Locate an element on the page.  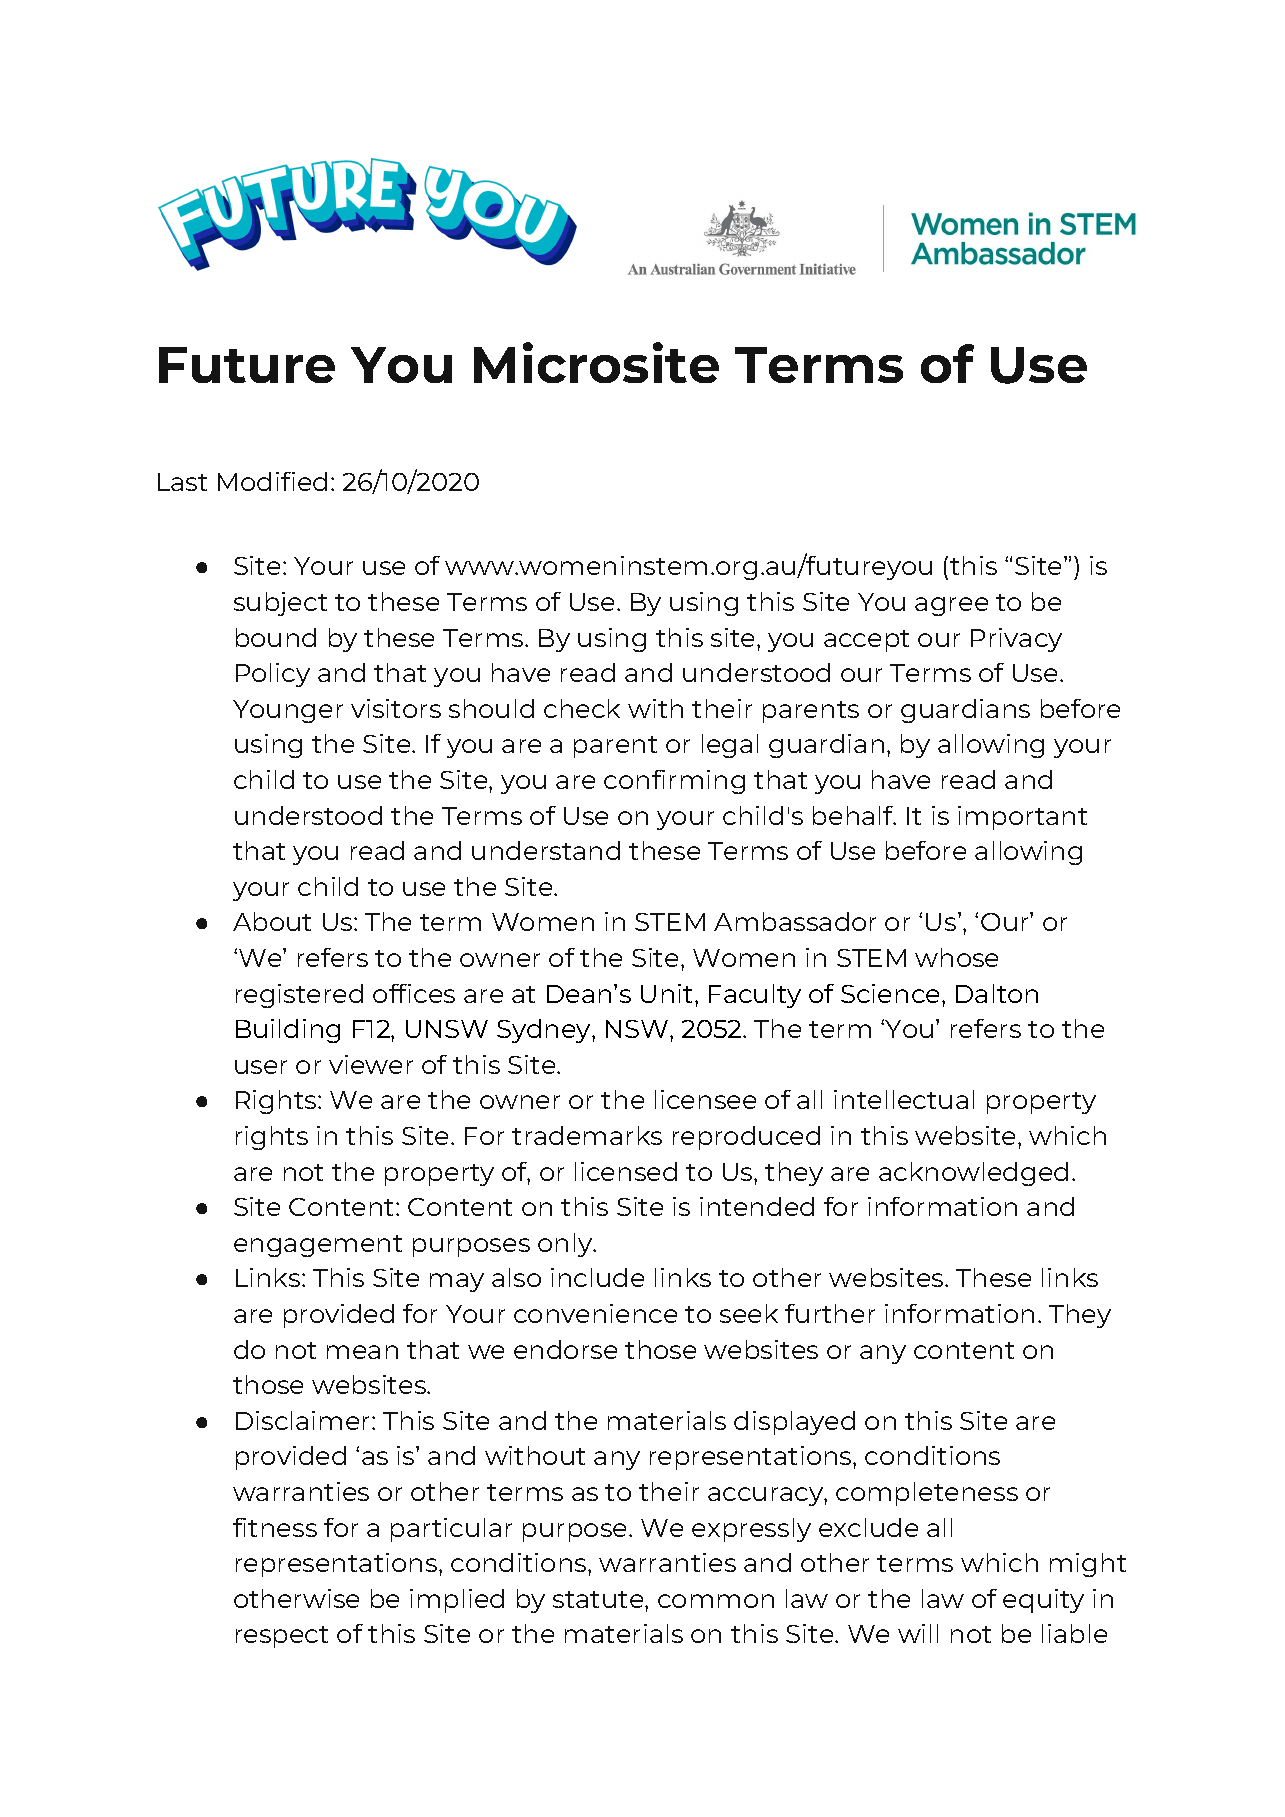
respect is located at coordinates (282, 1637).
